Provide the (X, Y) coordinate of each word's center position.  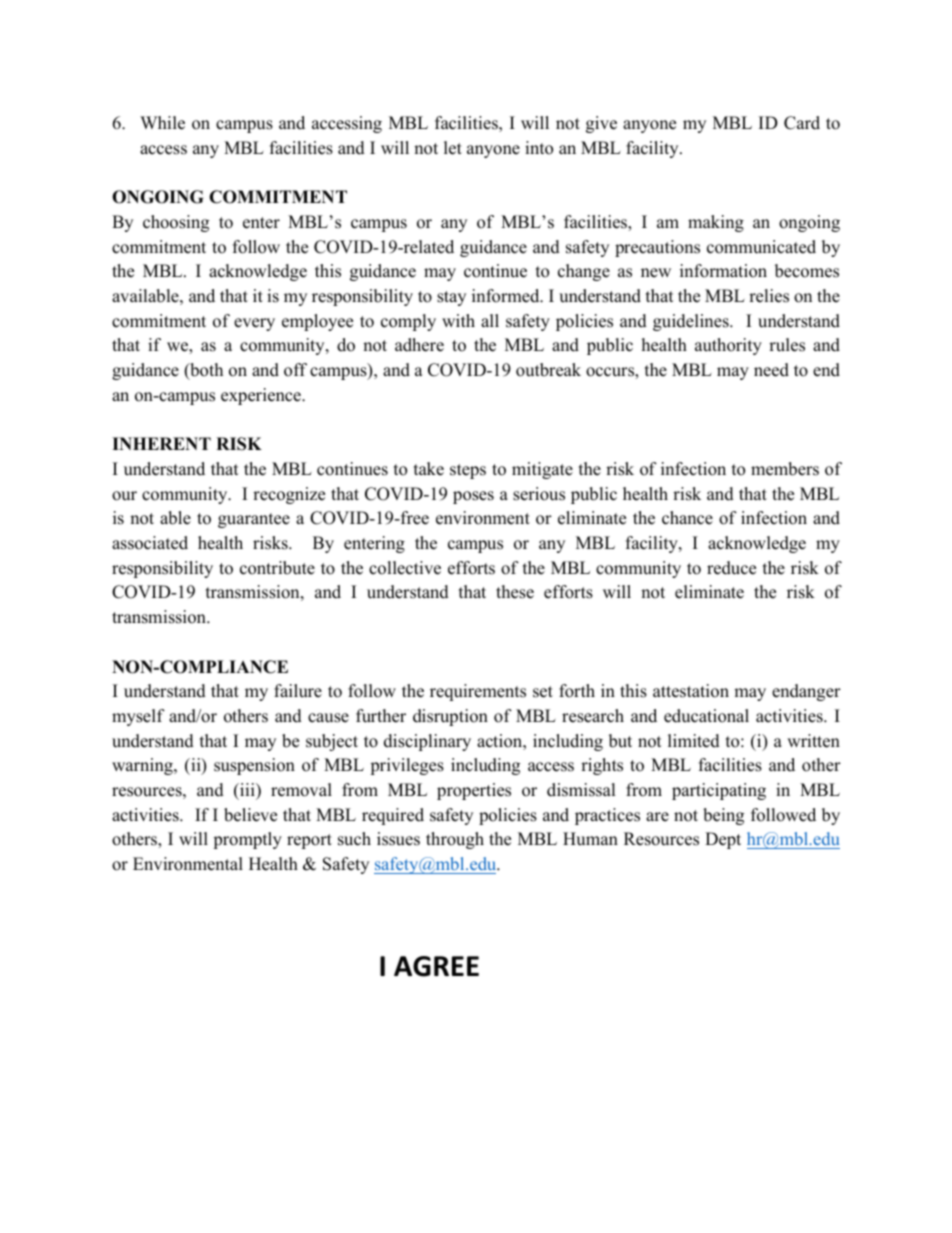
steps (468, 471)
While (162, 123)
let (453, 148)
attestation (691, 691)
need (771, 370)
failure (298, 691)
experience (262, 396)
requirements (478, 692)
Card (802, 123)
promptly (247, 840)
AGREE (436, 966)
